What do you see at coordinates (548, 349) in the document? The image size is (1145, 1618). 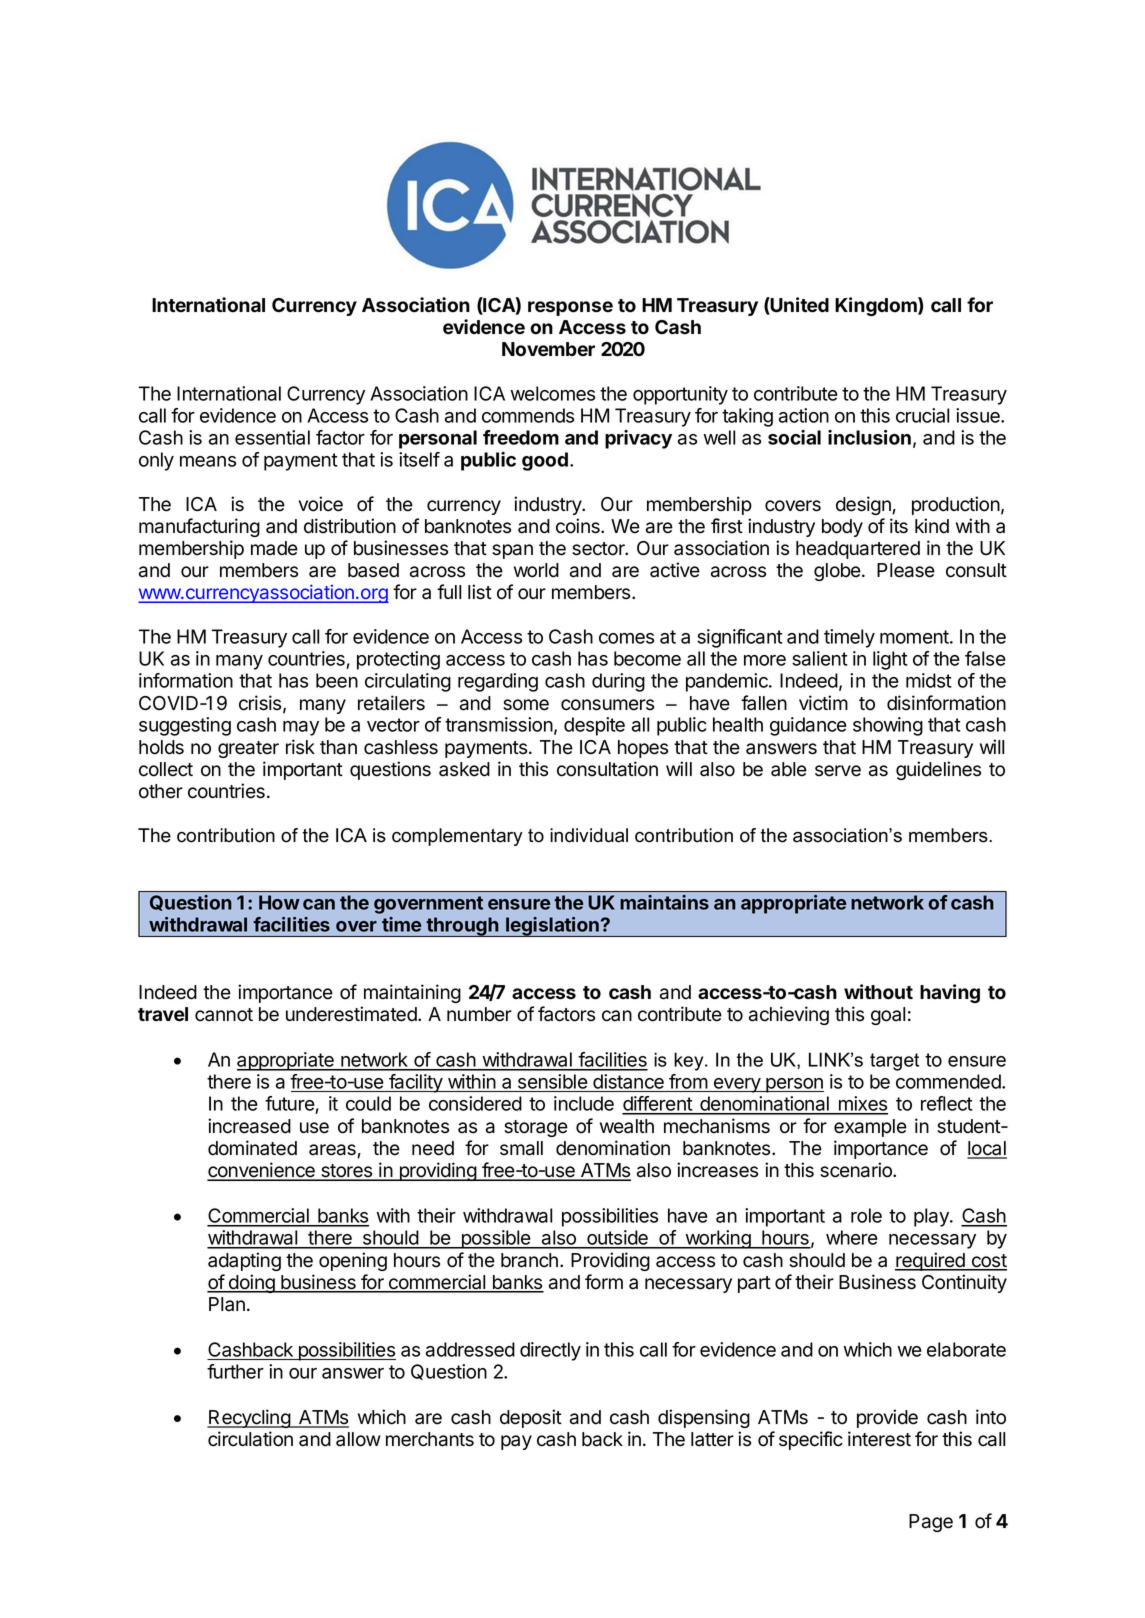 I see `November` at bounding box center [548, 349].
